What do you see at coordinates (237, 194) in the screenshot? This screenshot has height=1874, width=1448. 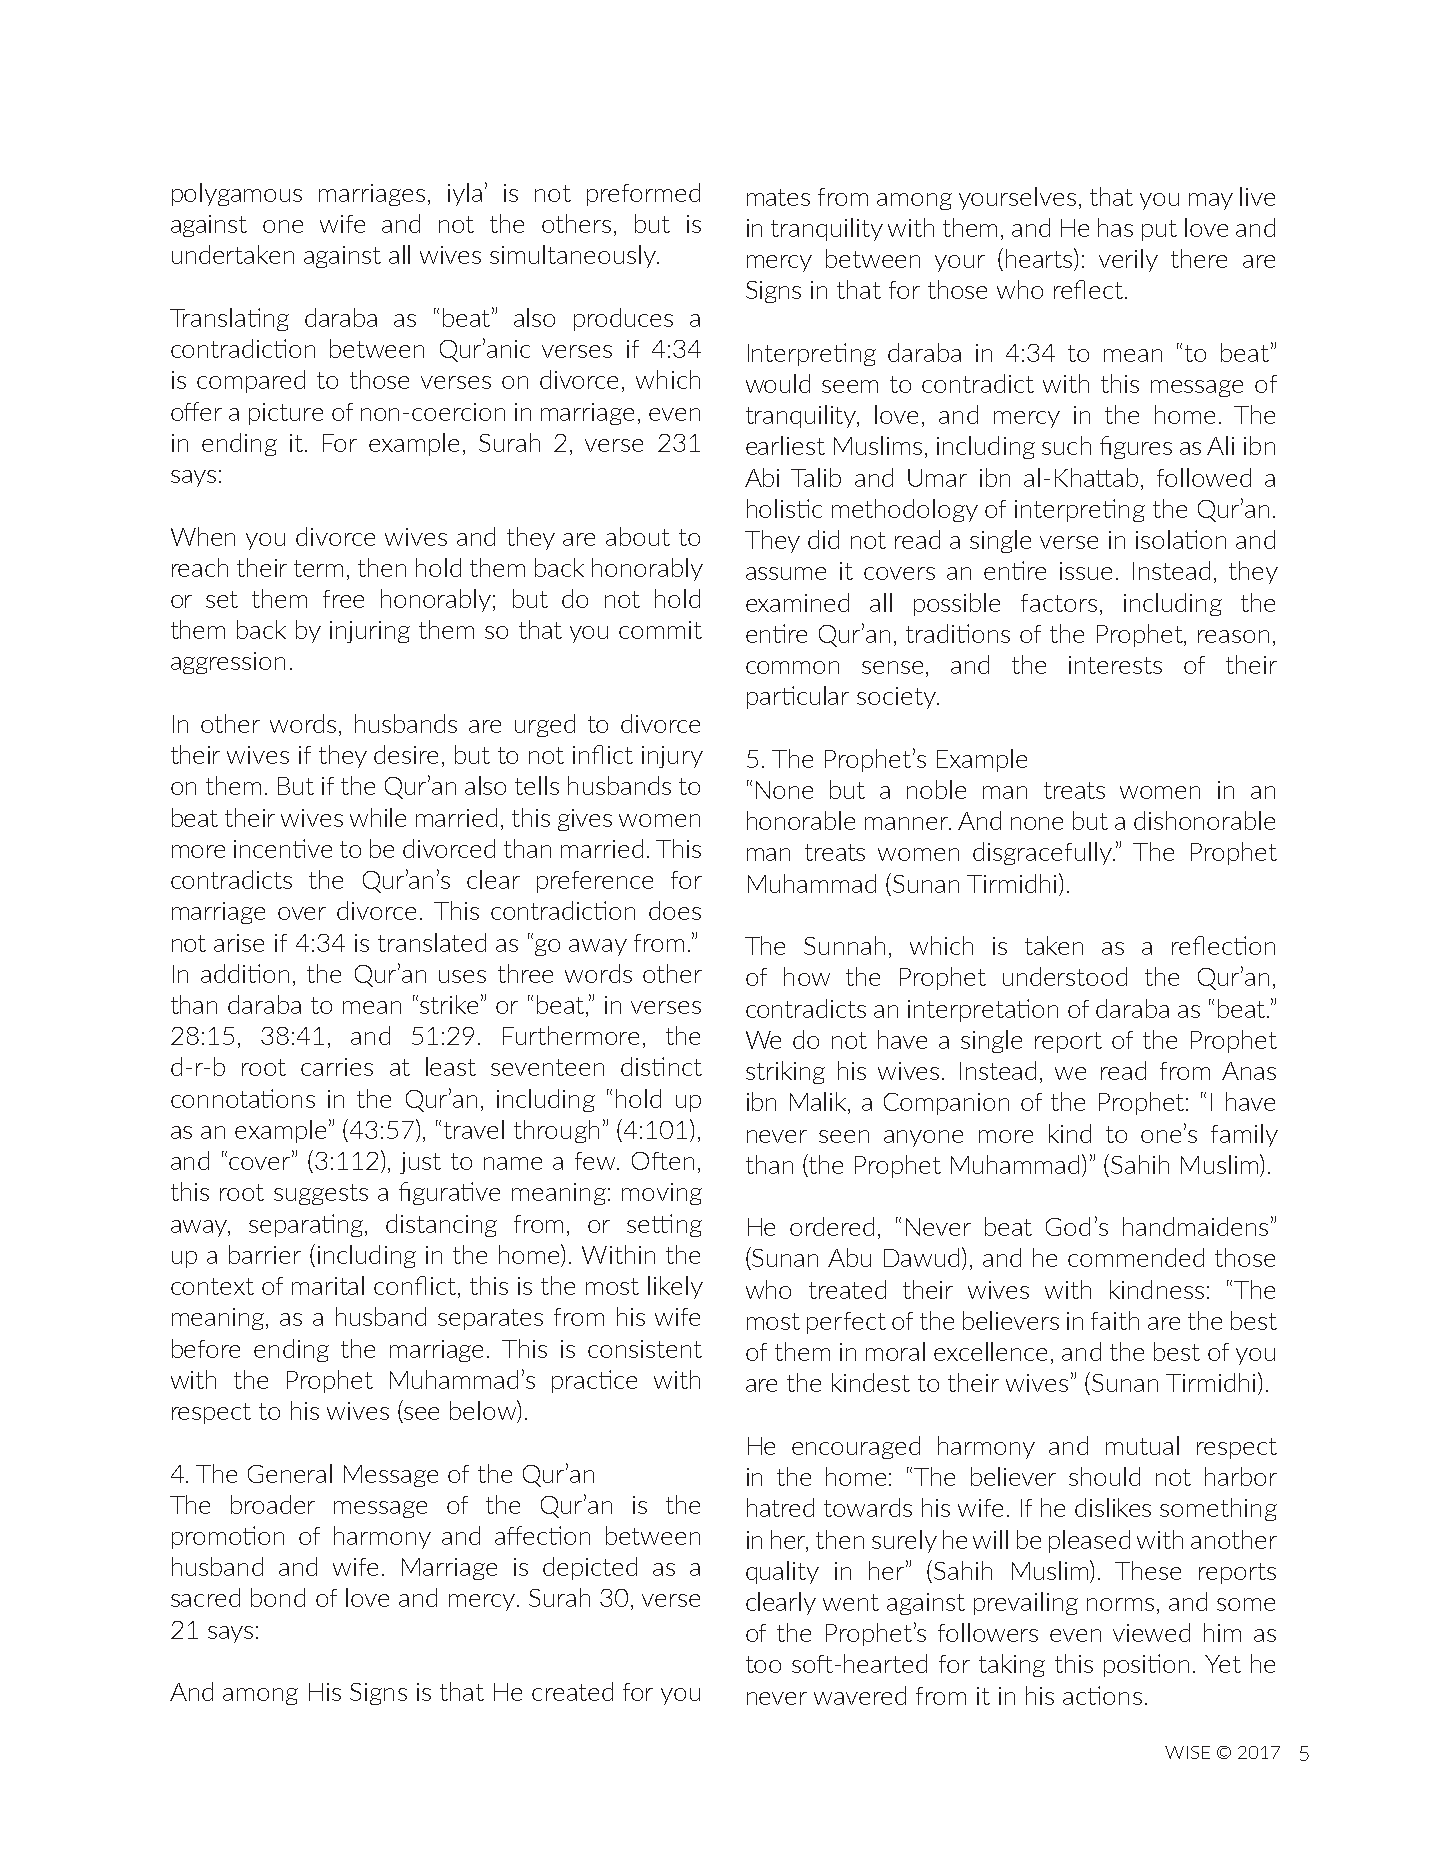 I see `polygamous` at bounding box center [237, 194].
